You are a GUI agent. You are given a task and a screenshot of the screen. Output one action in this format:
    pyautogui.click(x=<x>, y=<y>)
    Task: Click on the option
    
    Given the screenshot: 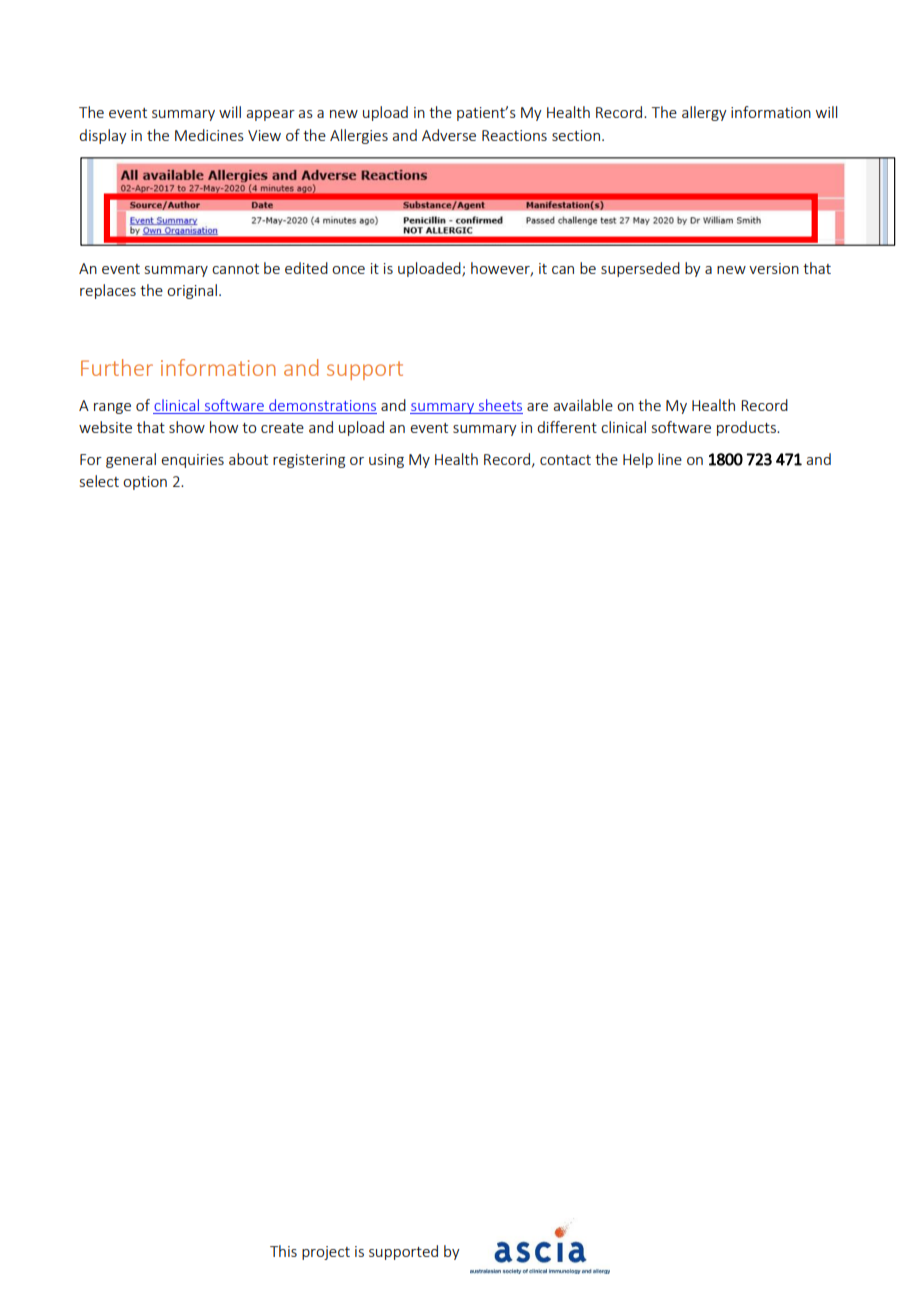 What is the action you would take?
    pyautogui.click(x=145, y=483)
